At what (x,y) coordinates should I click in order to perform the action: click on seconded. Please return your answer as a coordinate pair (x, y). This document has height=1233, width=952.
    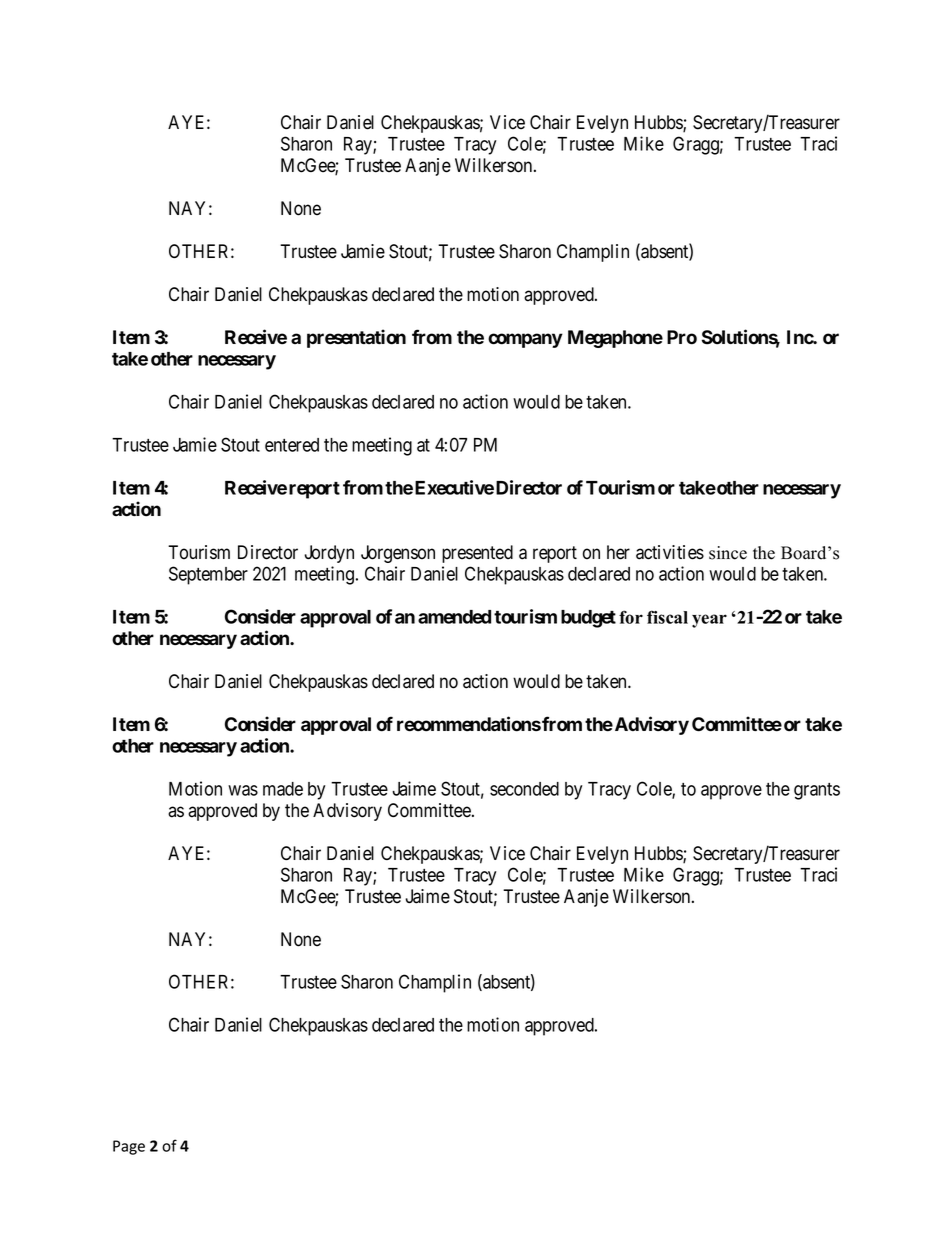
    Looking at the image, I should click on (524, 789).
